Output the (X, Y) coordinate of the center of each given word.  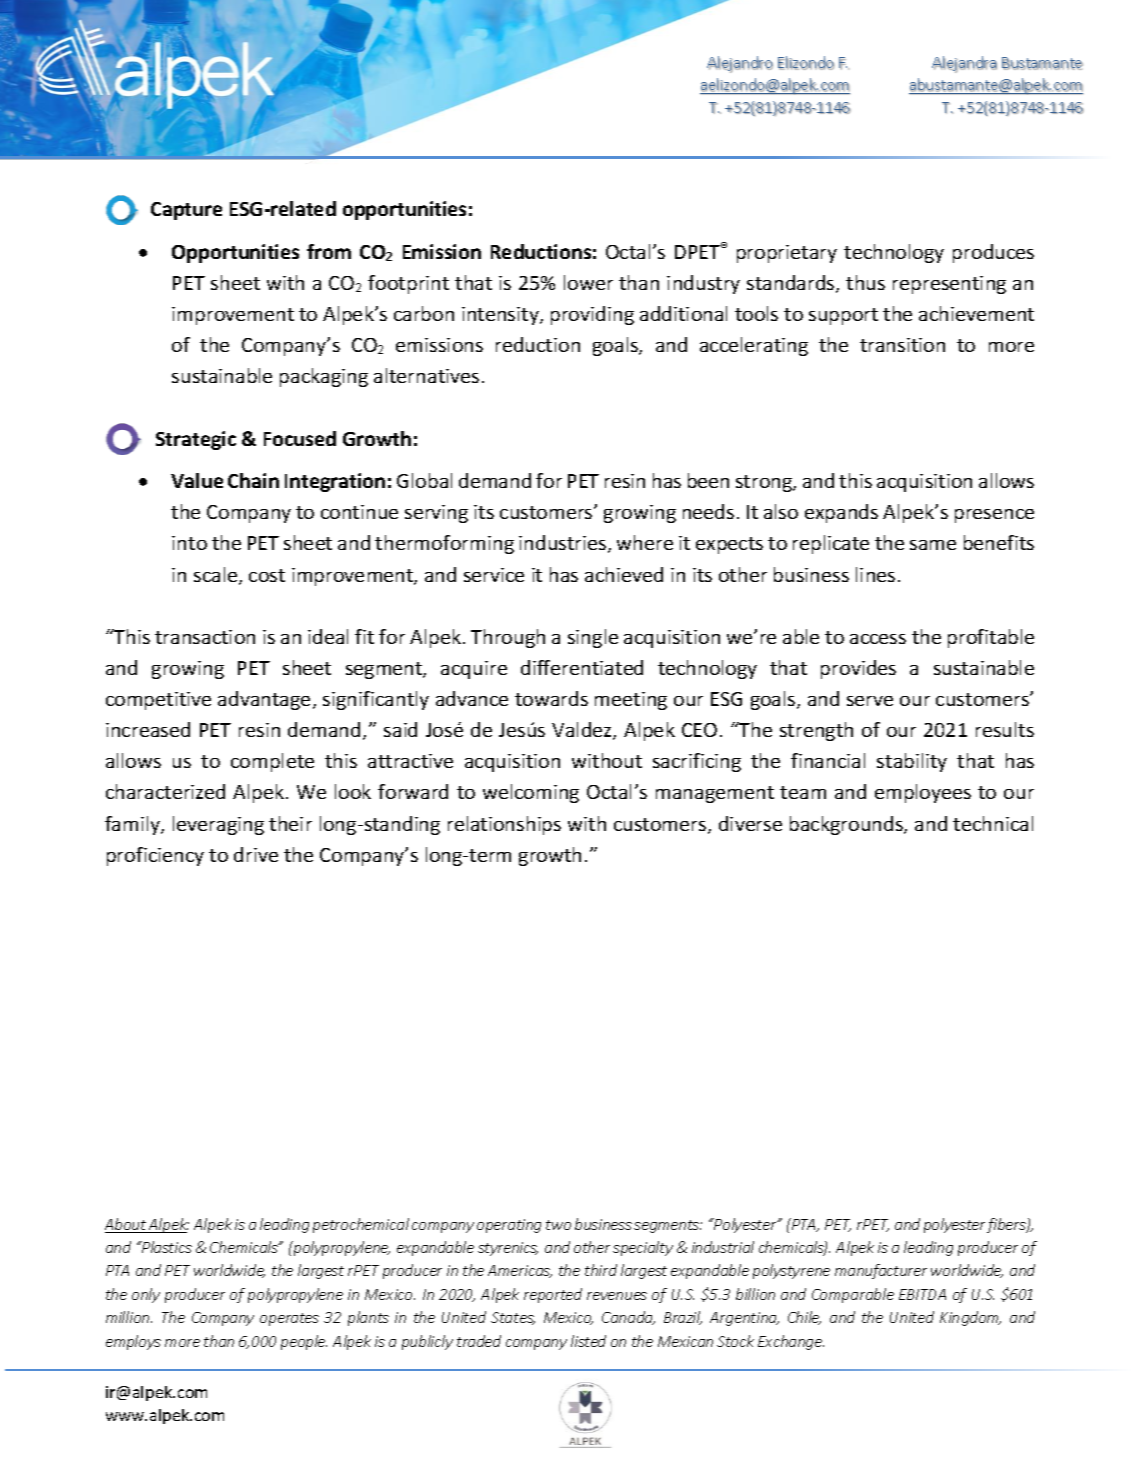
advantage (264, 700)
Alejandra (964, 64)
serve (870, 701)
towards (551, 698)
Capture (186, 211)
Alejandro (740, 64)
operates (289, 1319)
